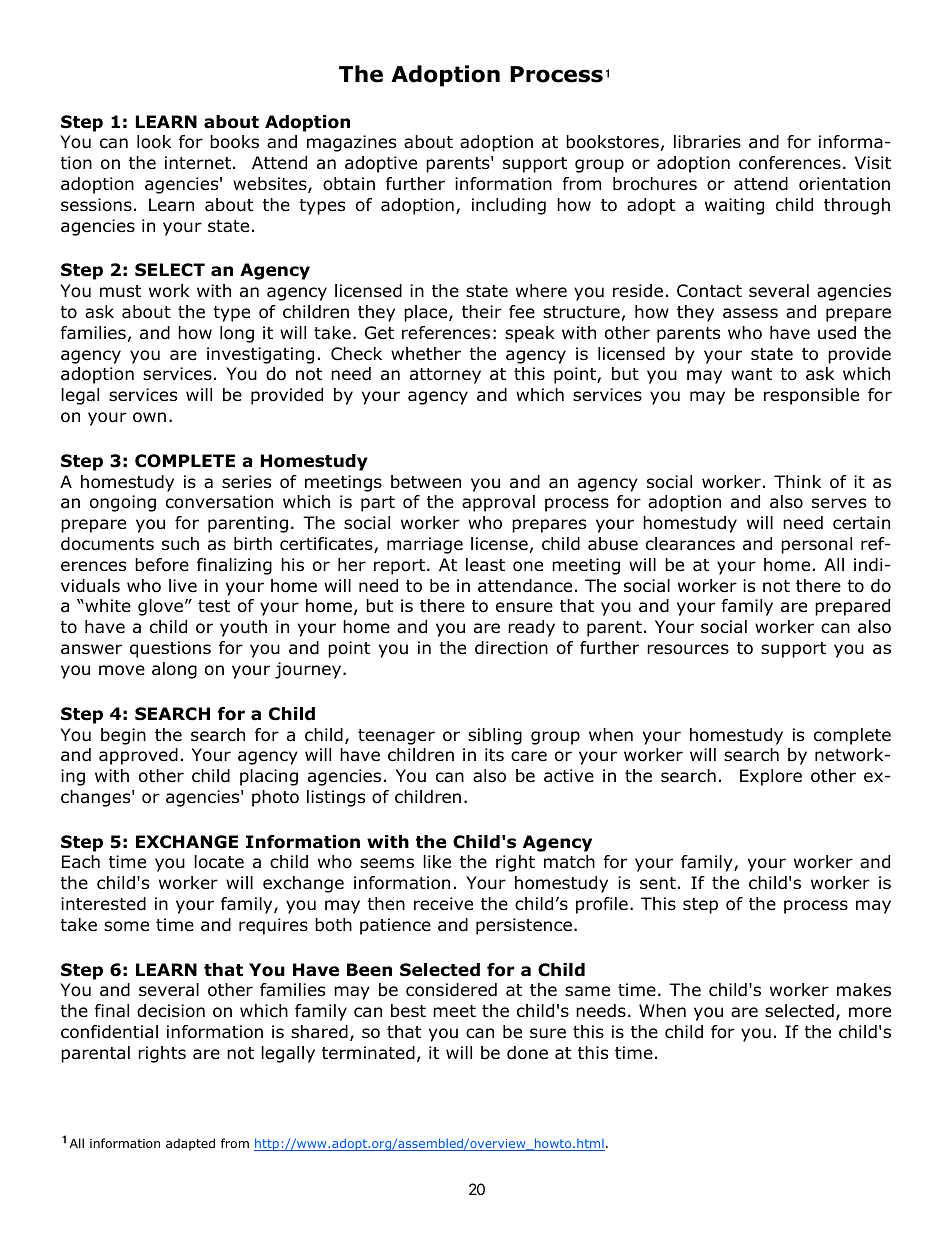  Describe the element at coordinates (126, 926) in the screenshot. I see `some` at that location.
